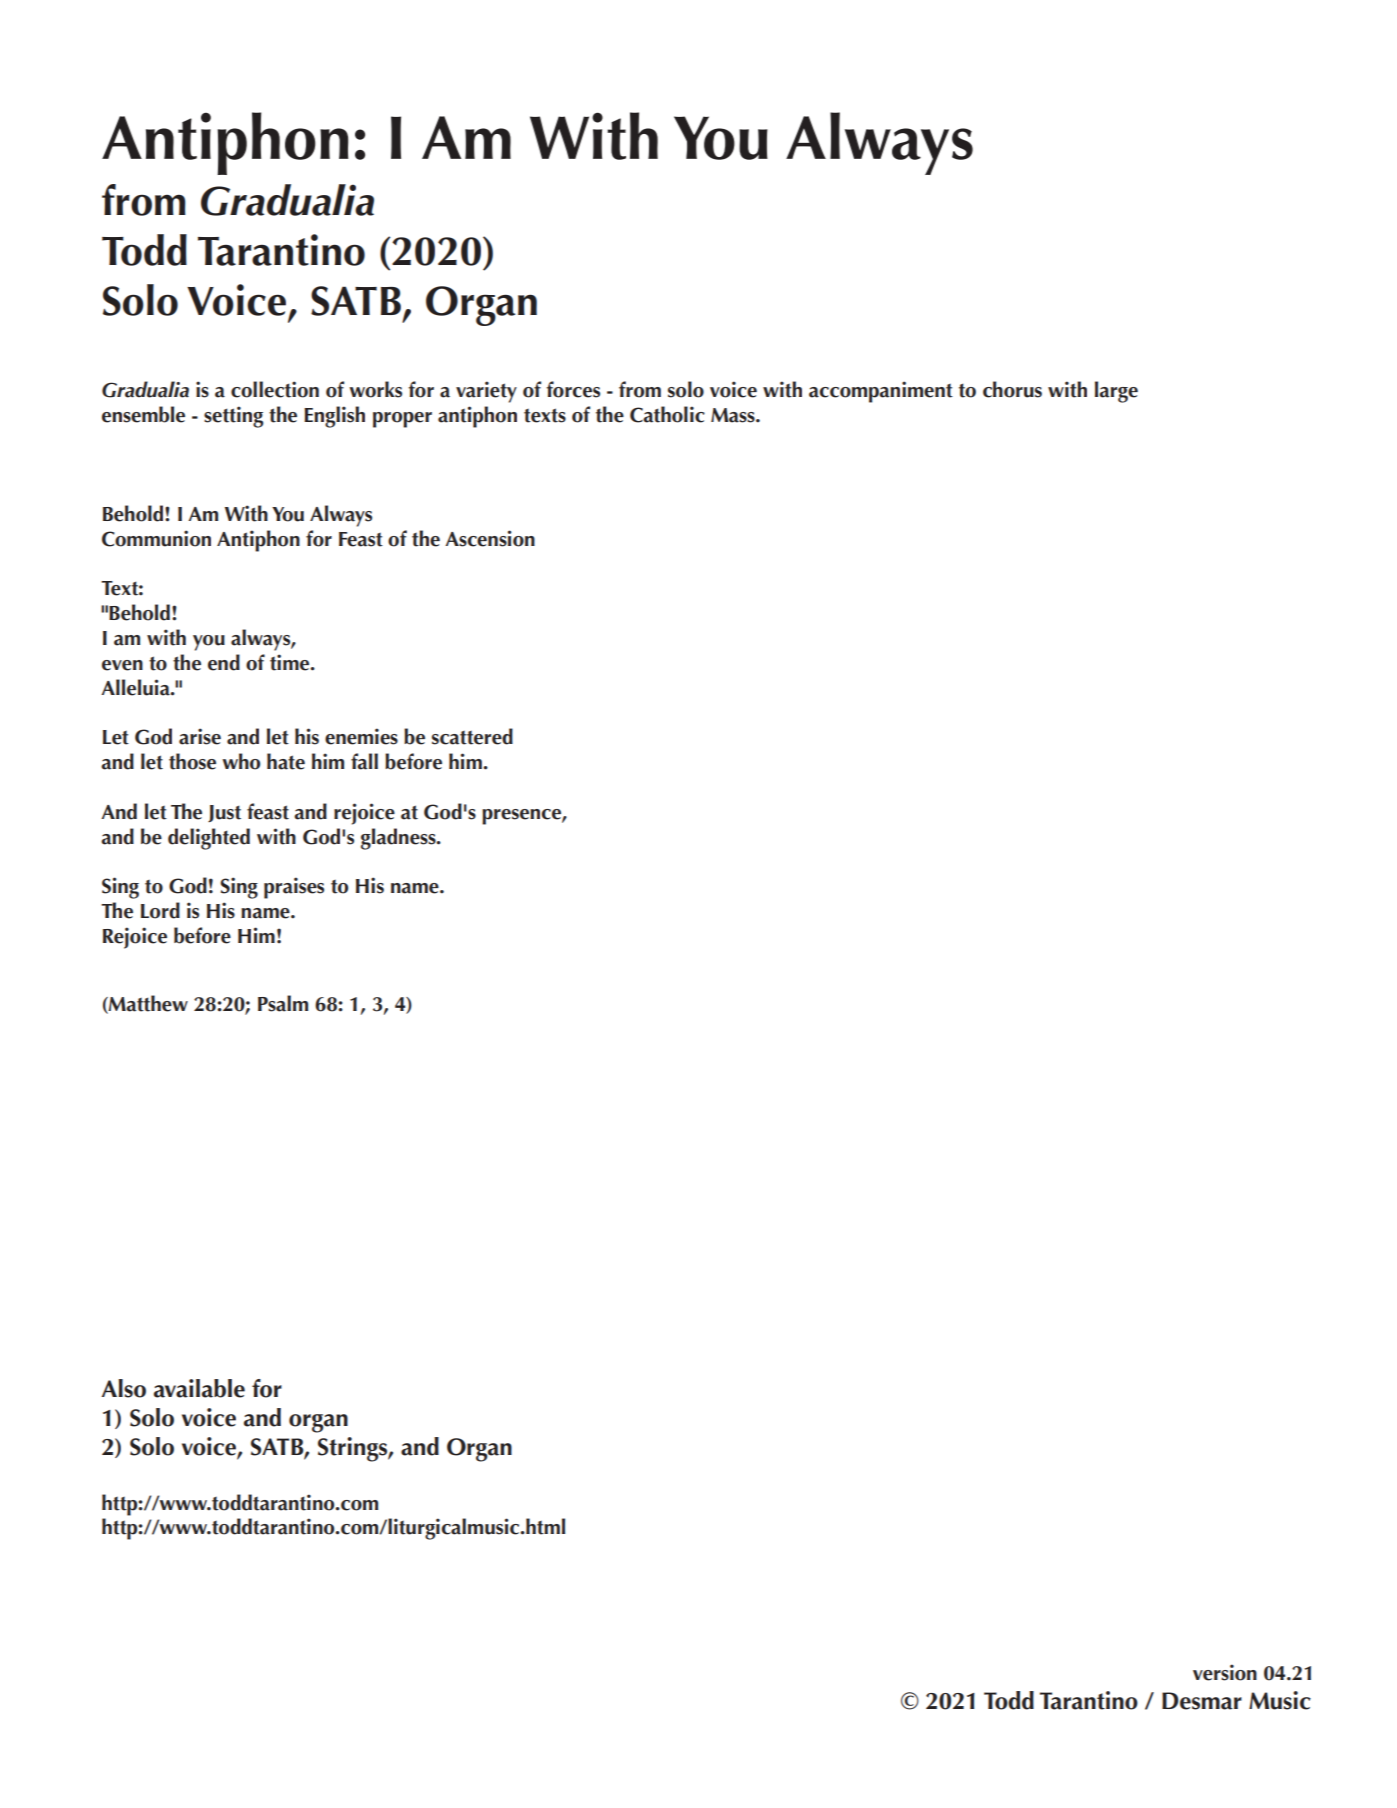 This document has width=1397, height=1808. Describe the element at coordinates (353, 1449) in the document. I see `Strings` at that location.
